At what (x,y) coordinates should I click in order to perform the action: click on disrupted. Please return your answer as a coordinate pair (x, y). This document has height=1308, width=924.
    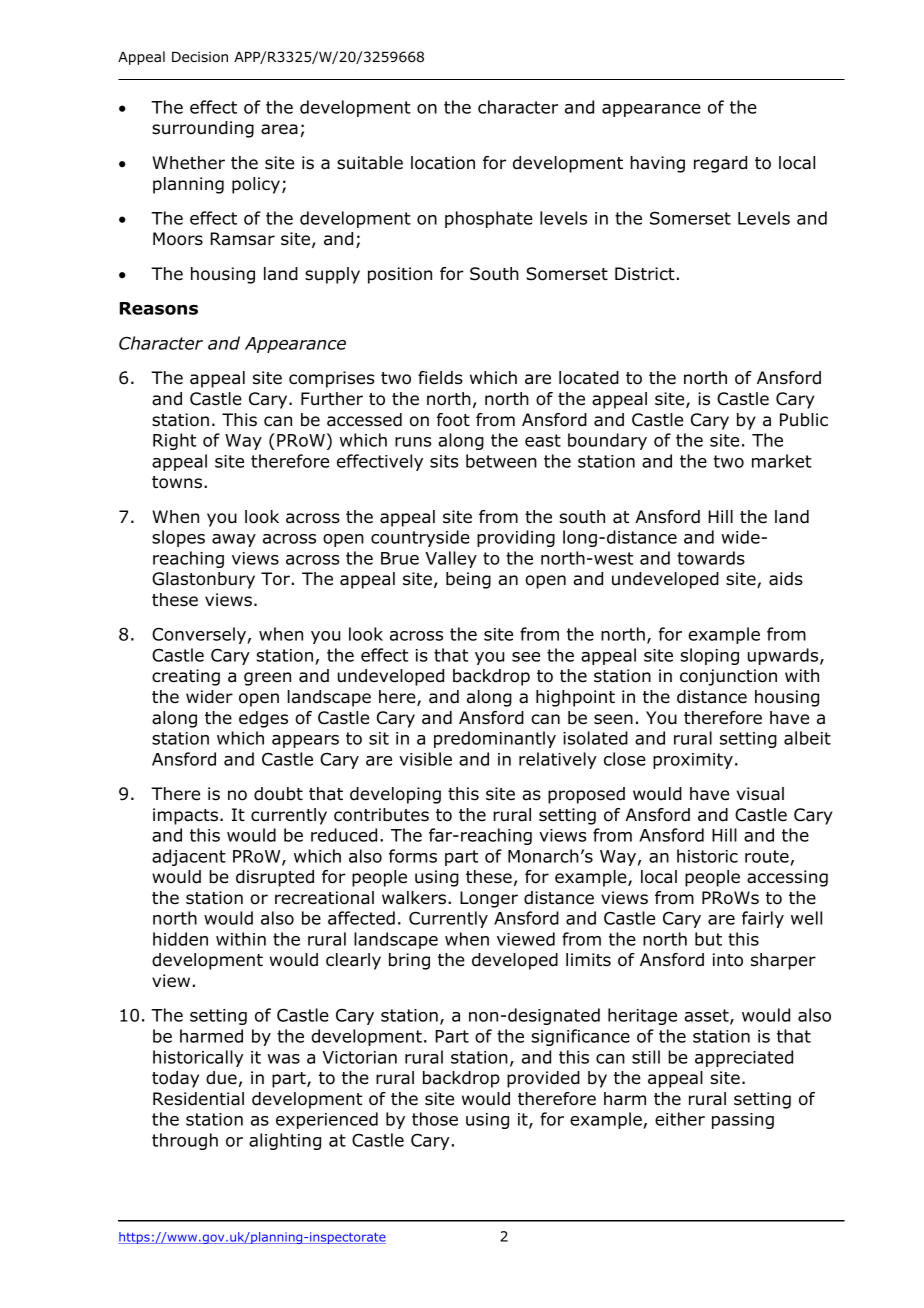
    Looking at the image, I should click on (275, 878).
